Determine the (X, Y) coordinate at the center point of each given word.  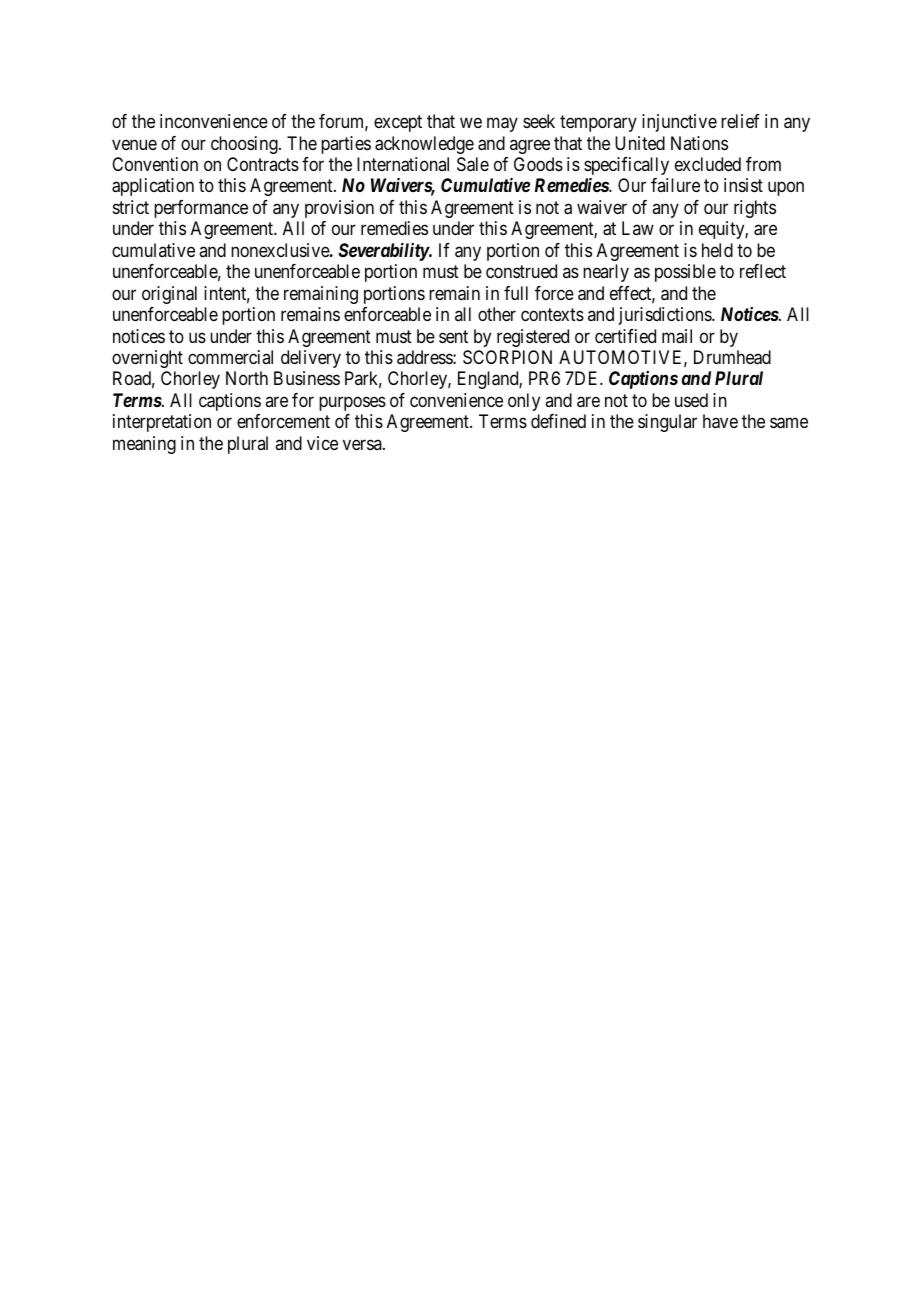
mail (677, 336)
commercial (230, 357)
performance (201, 209)
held (717, 250)
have (720, 421)
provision (339, 209)
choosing (245, 145)
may (502, 125)
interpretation (162, 423)
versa (363, 444)
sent (453, 336)
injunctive (679, 123)
